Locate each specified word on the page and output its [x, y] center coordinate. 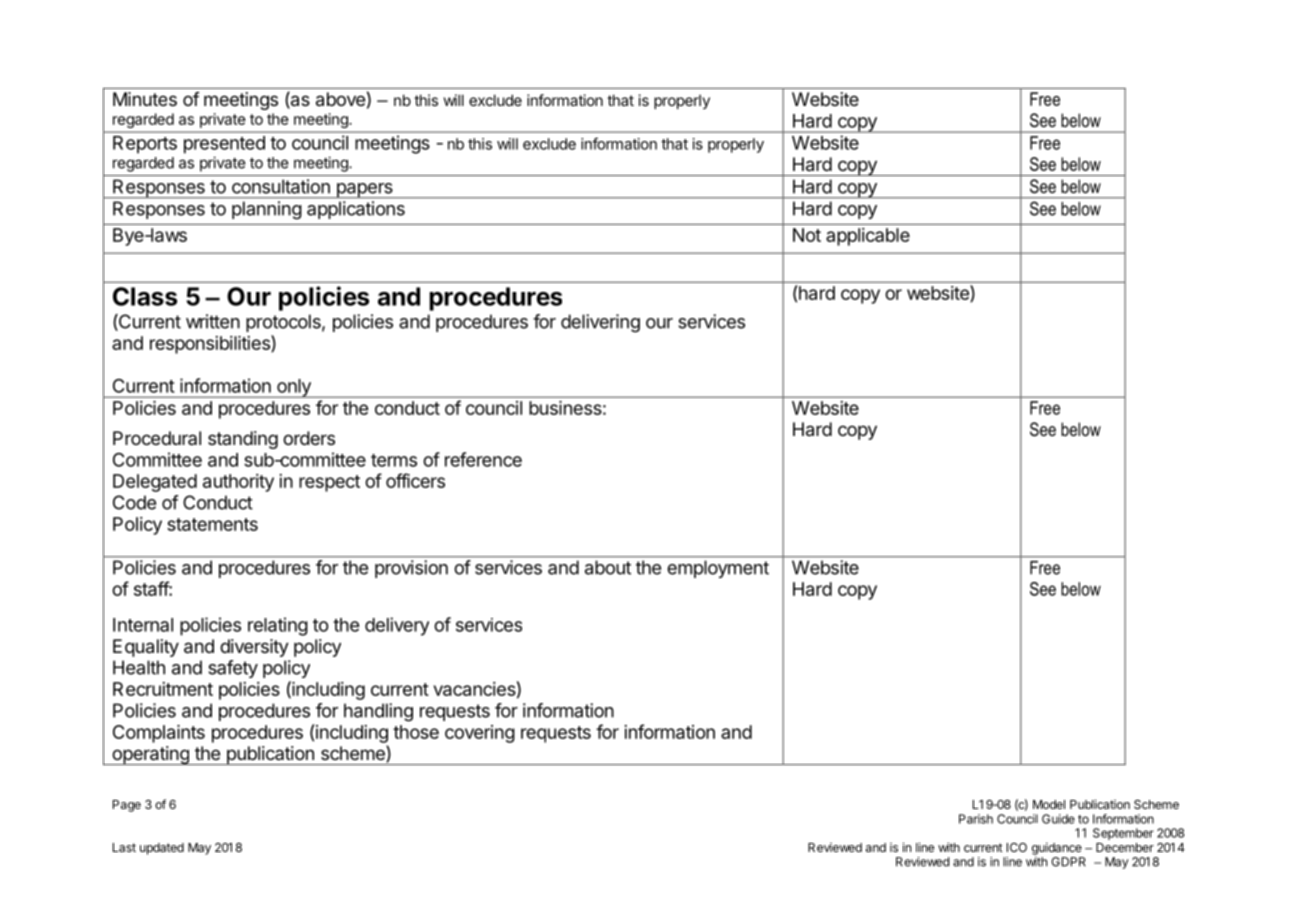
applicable [868, 237]
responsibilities [211, 344]
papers [364, 191]
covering [480, 734]
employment [718, 569]
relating [278, 626]
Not [807, 235]
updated [162, 849]
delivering [600, 323]
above [340, 99]
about [608, 567]
